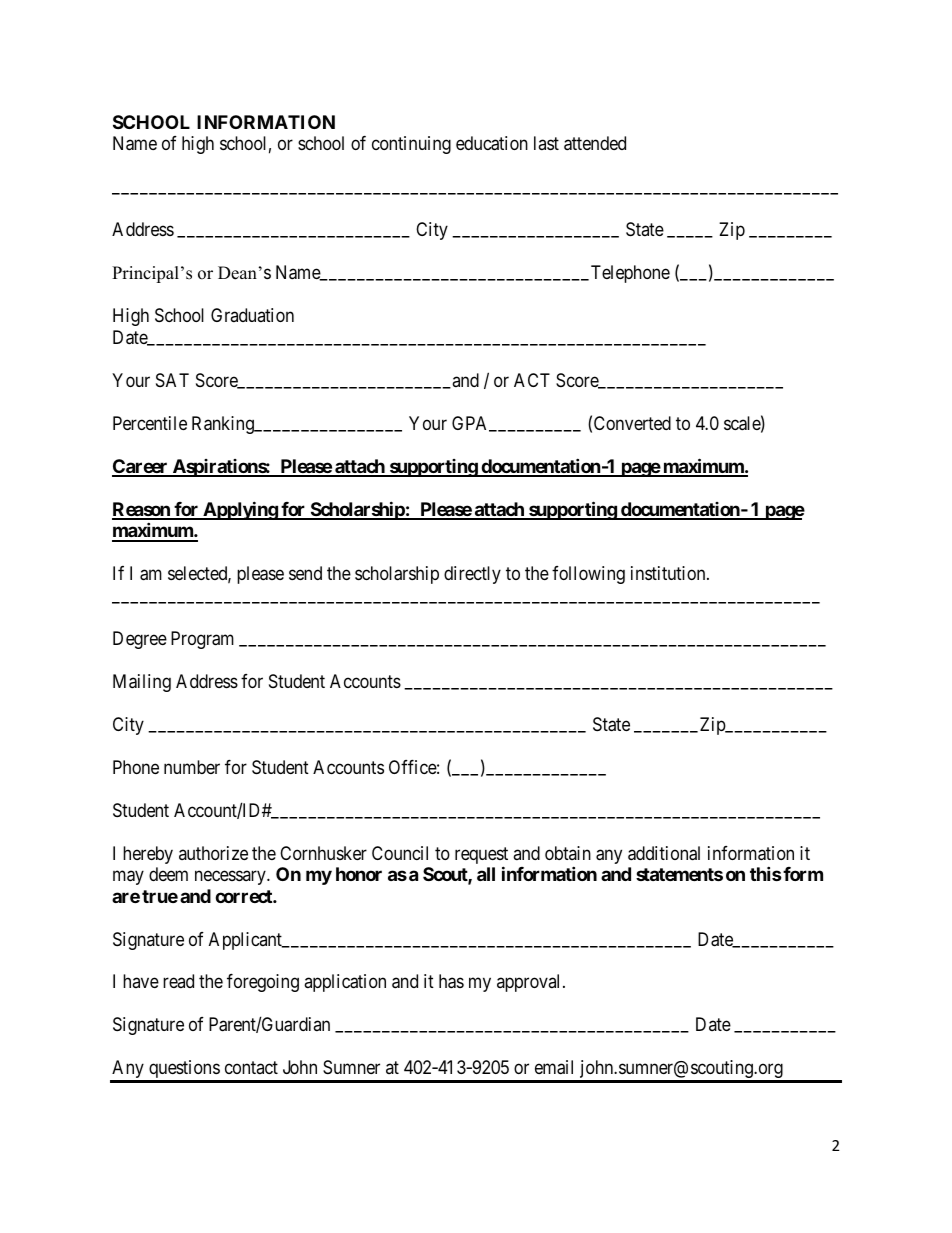 This screenshot has height=1233, width=952. What do you see at coordinates (251, 1068) in the screenshot?
I see `contact` at bounding box center [251, 1068].
